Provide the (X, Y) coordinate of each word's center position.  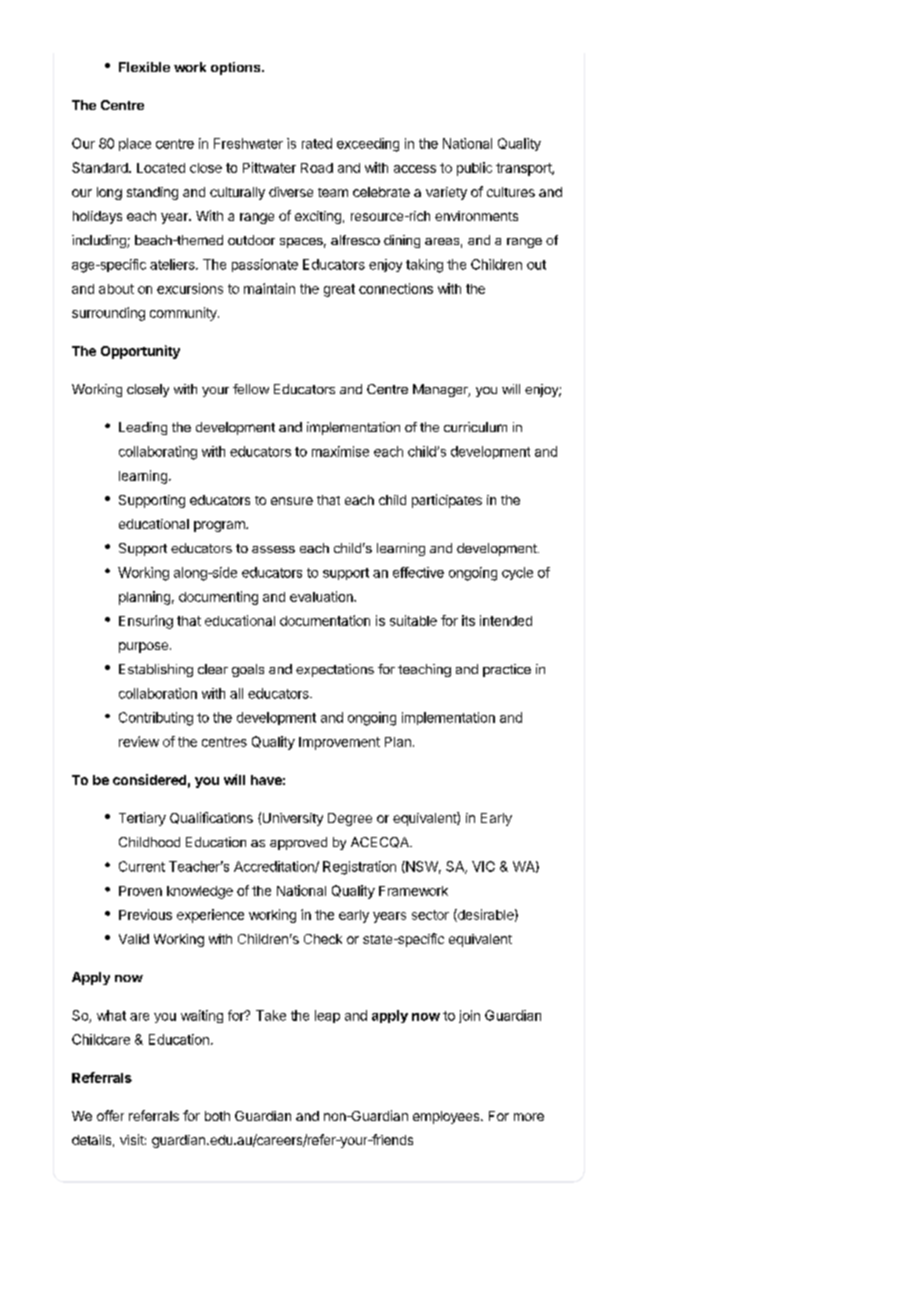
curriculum (475, 427)
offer (110, 1115)
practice (507, 670)
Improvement (339, 743)
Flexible (144, 67)
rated (317, 143)
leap (327, 1016)
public (474, 169)
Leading (143, 428)
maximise (340, 451)
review (139, 741)
